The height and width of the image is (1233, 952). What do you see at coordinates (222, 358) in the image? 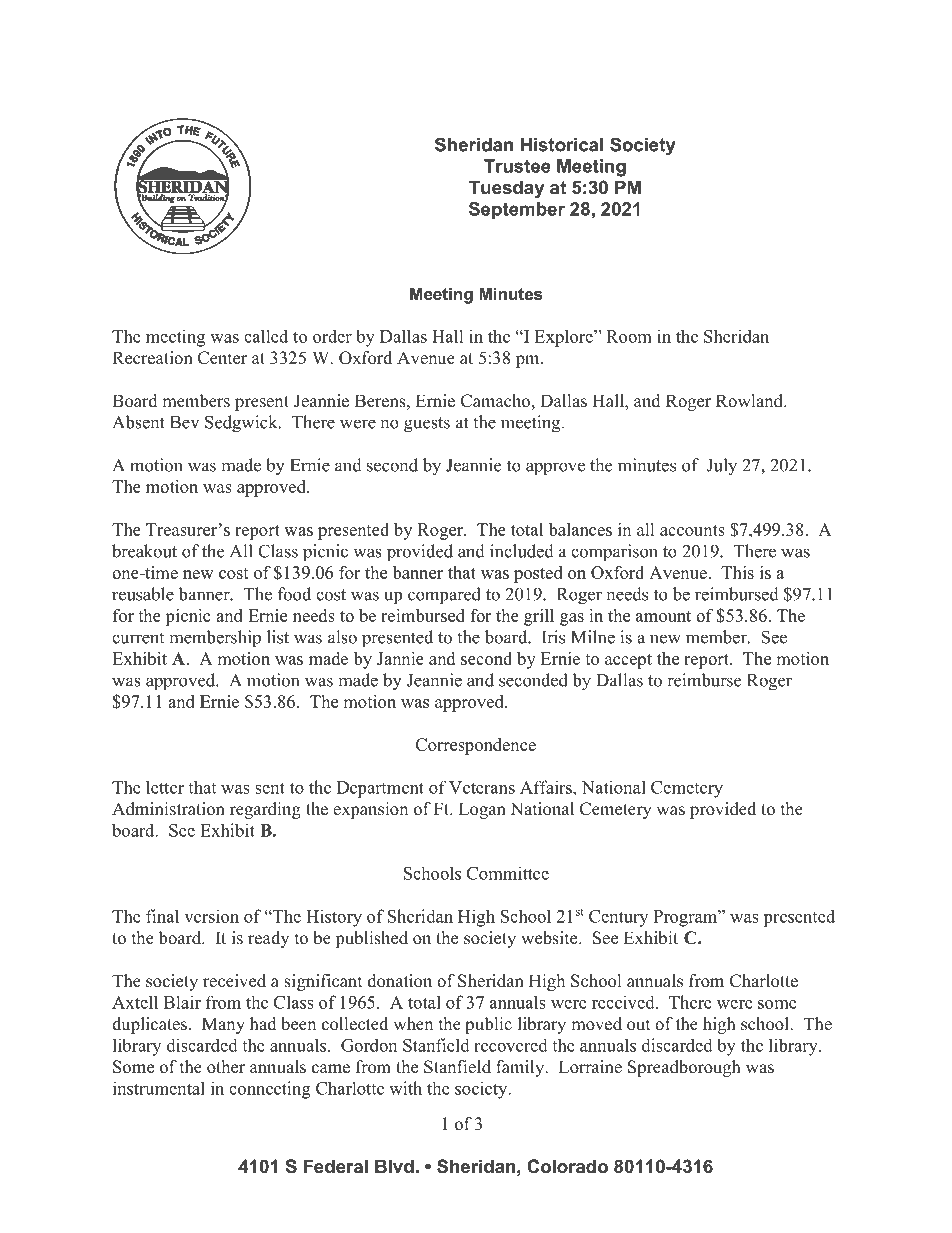
I see `Center` at bounding box center [222, 358].
